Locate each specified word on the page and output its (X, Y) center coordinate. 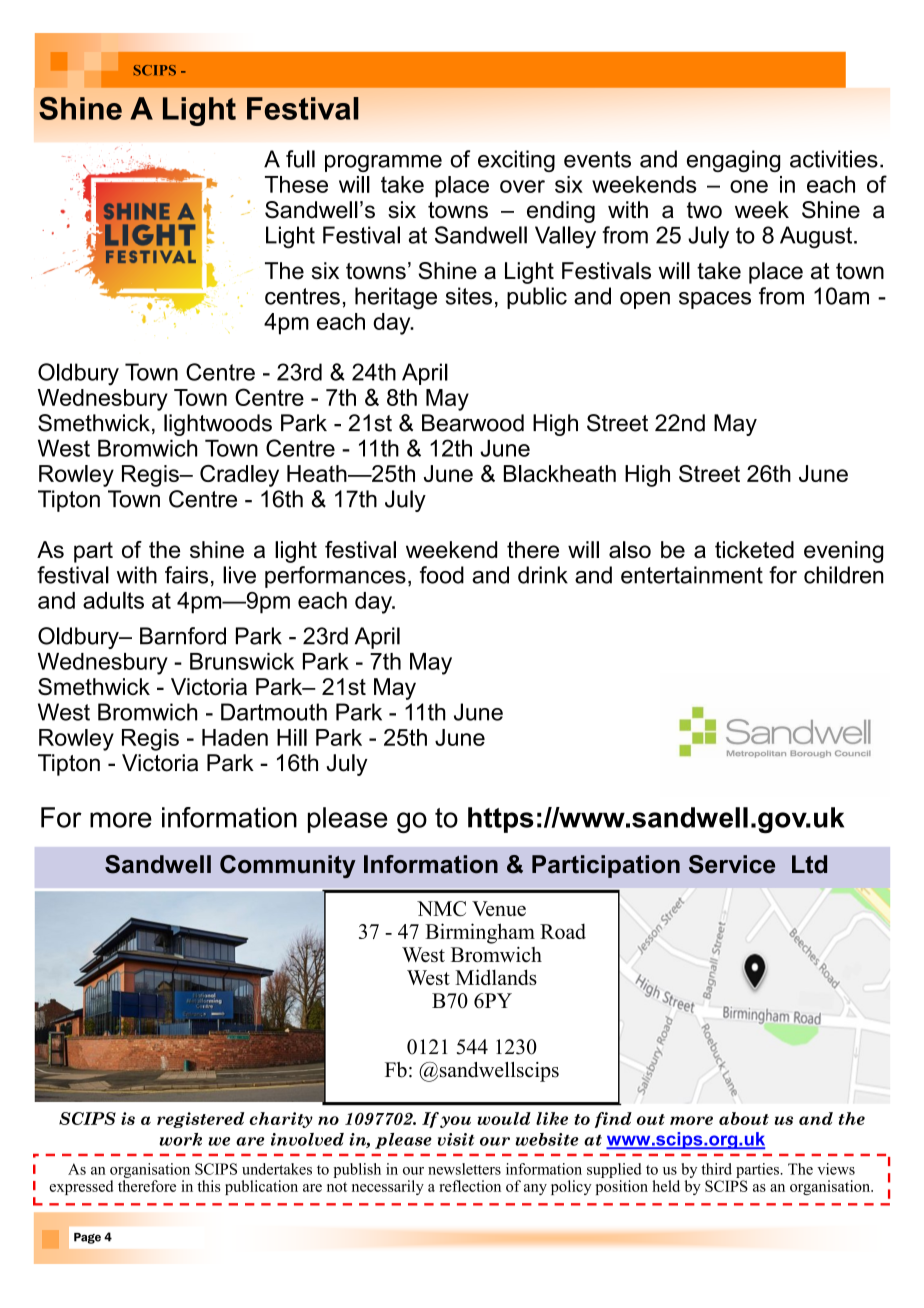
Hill (292, 737)
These (296, 184)
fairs (186, 575)
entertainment (692, 575)
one (749, 186)
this (209, 1186)
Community (288, 866)
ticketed (754, 549)
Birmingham (480, 933)
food (442, 575)
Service (732, 864)
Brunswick (242, 661)
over (522, 186)
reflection (470, 1186)
